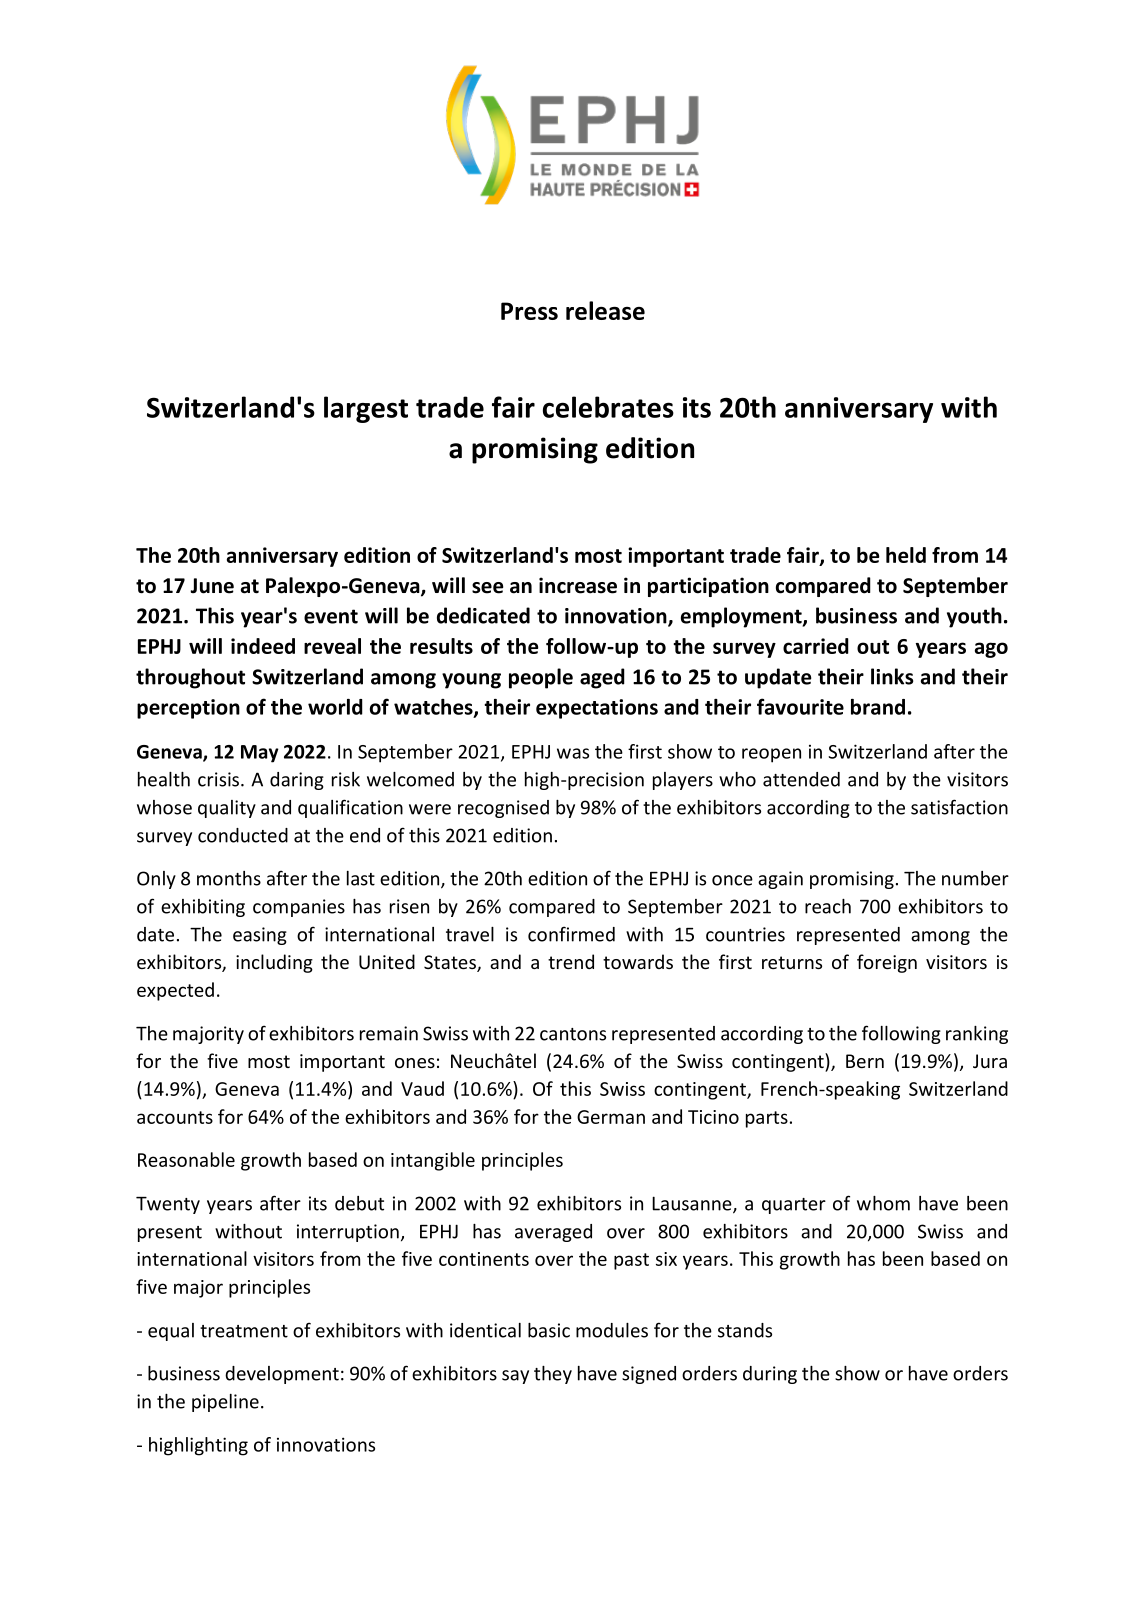 The image size is (1145, 1619). Describe the element at coordinates (553, 1375) in the screenshot. I see `they` at that location.
